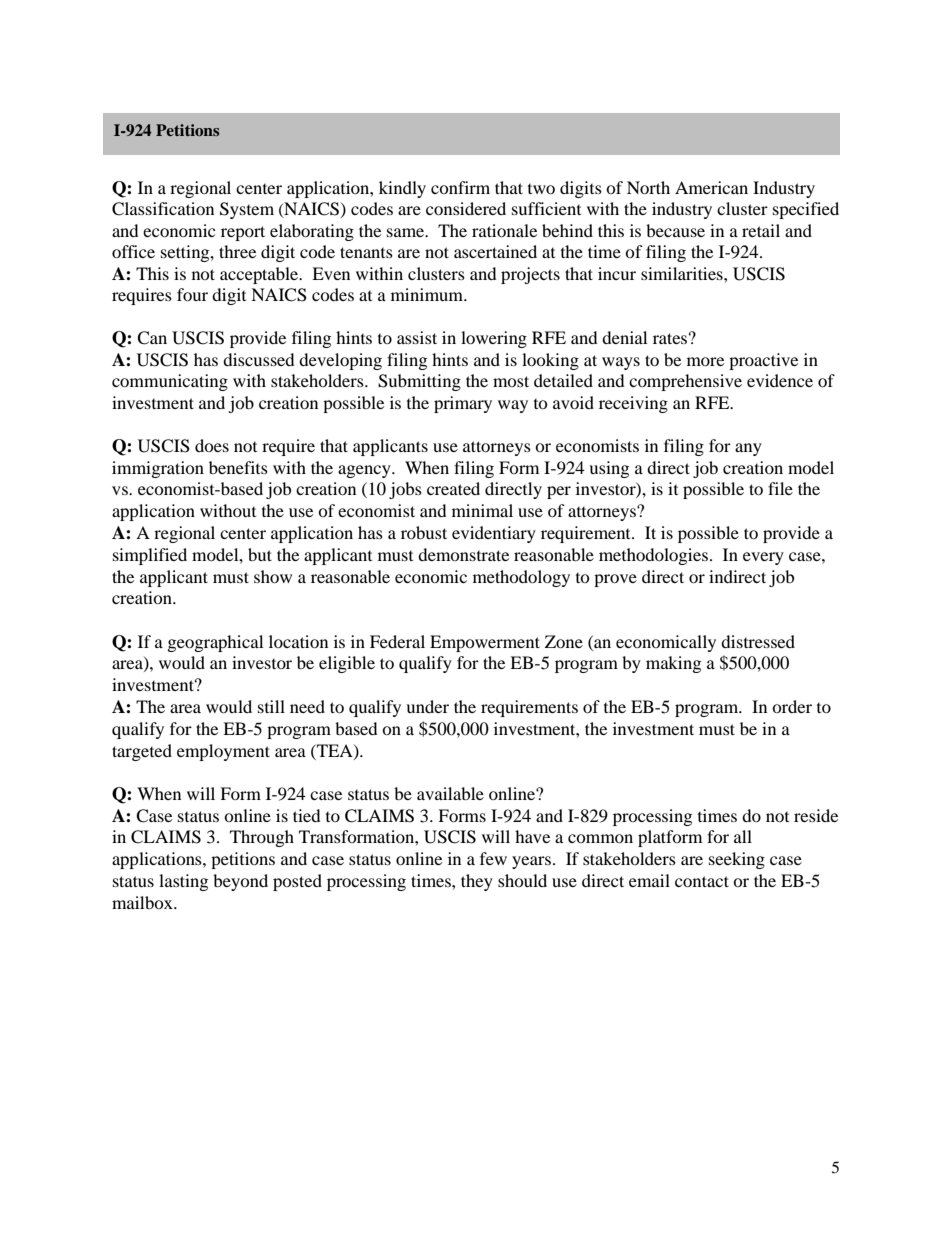 Image resolution: width=952 pixels, height=1233 pixels. I want to click on few, so click(493, 858).
